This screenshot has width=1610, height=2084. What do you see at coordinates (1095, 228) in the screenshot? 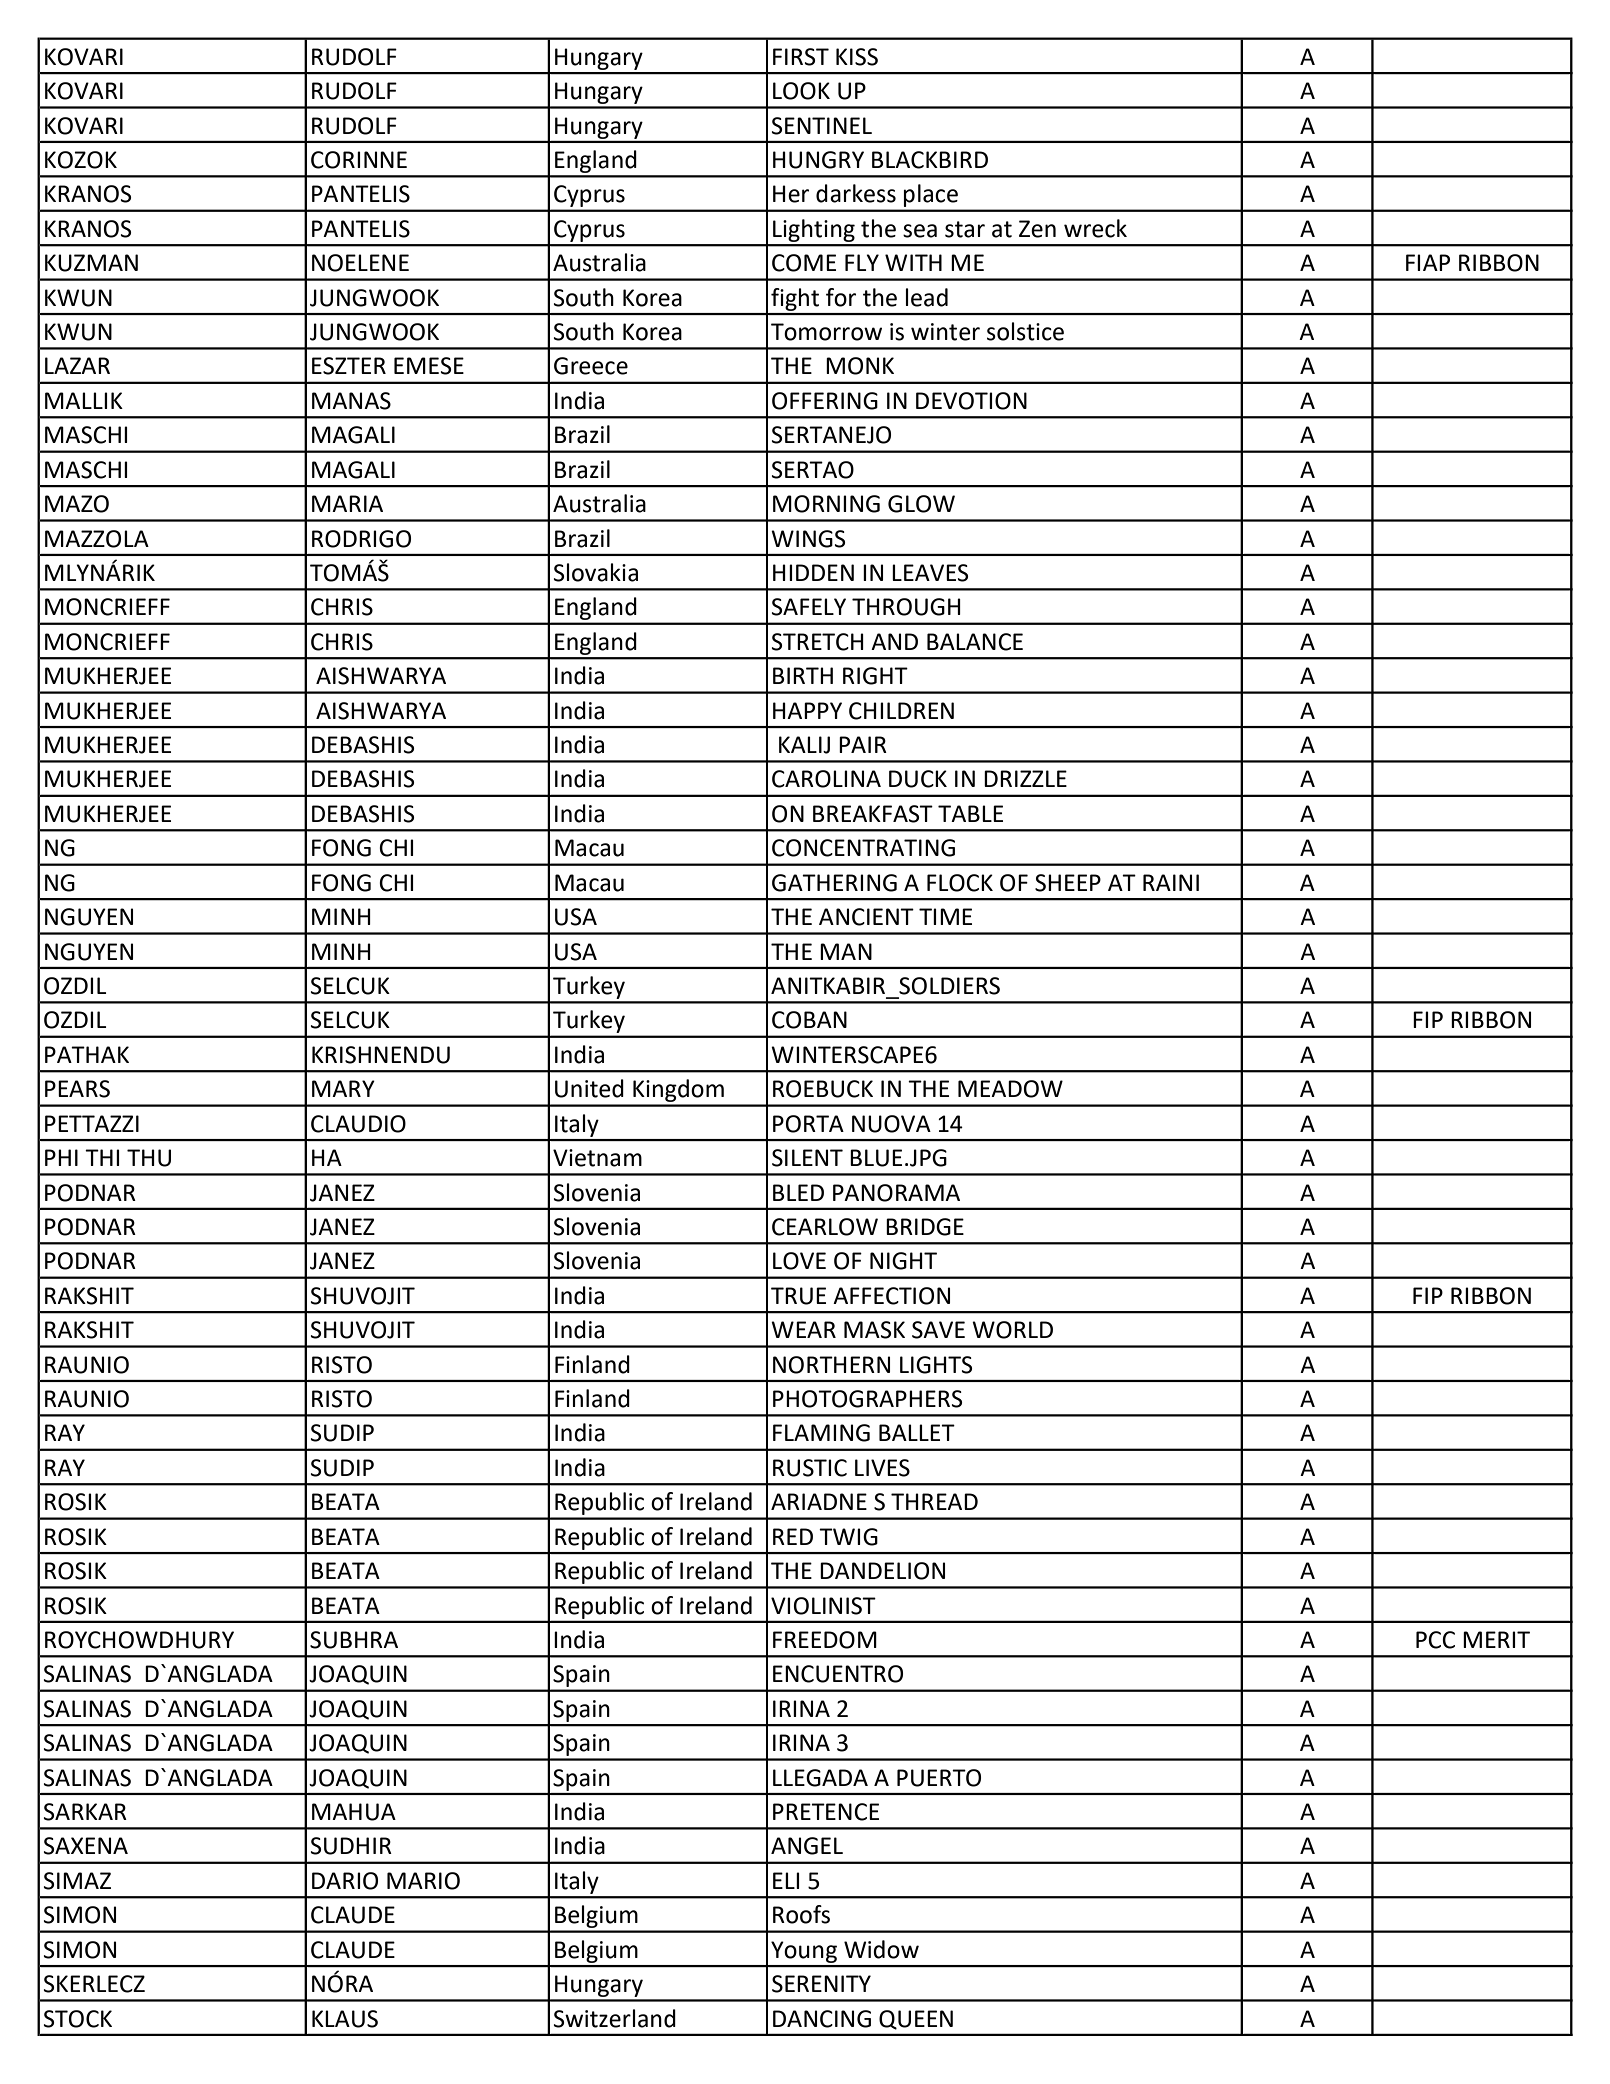
I see `wreck` at bounding box center [1095, 228].
